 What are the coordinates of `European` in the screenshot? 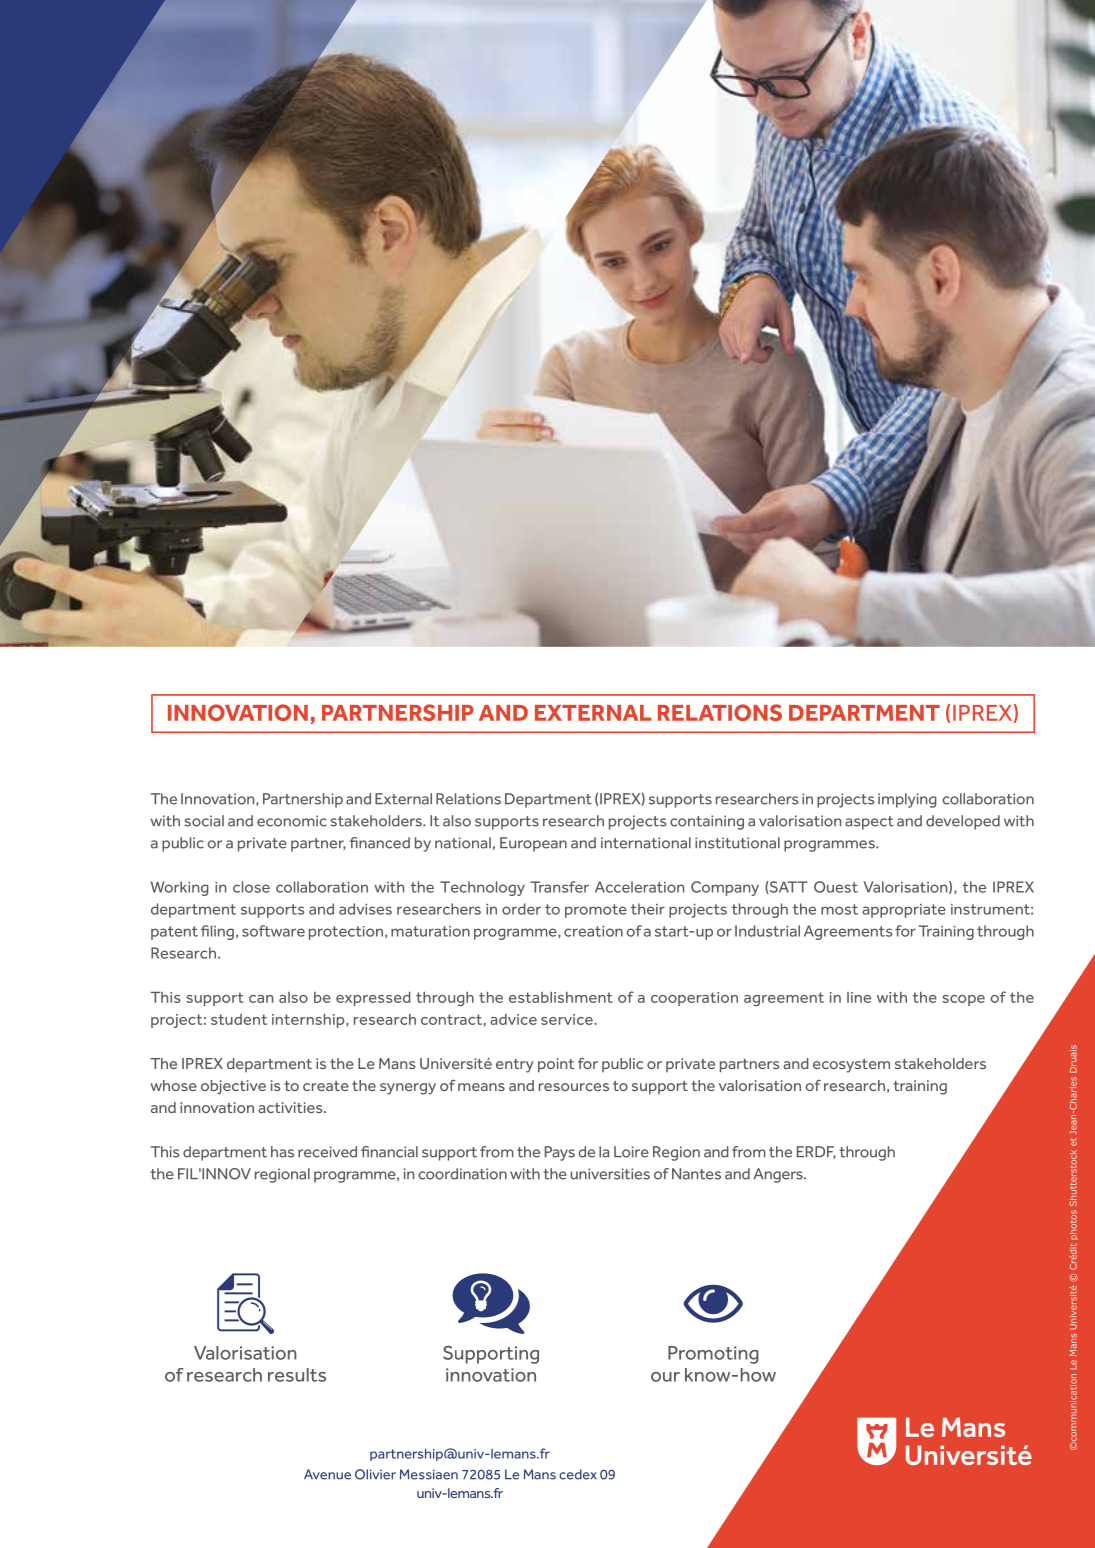 It's located at (533, 844).
